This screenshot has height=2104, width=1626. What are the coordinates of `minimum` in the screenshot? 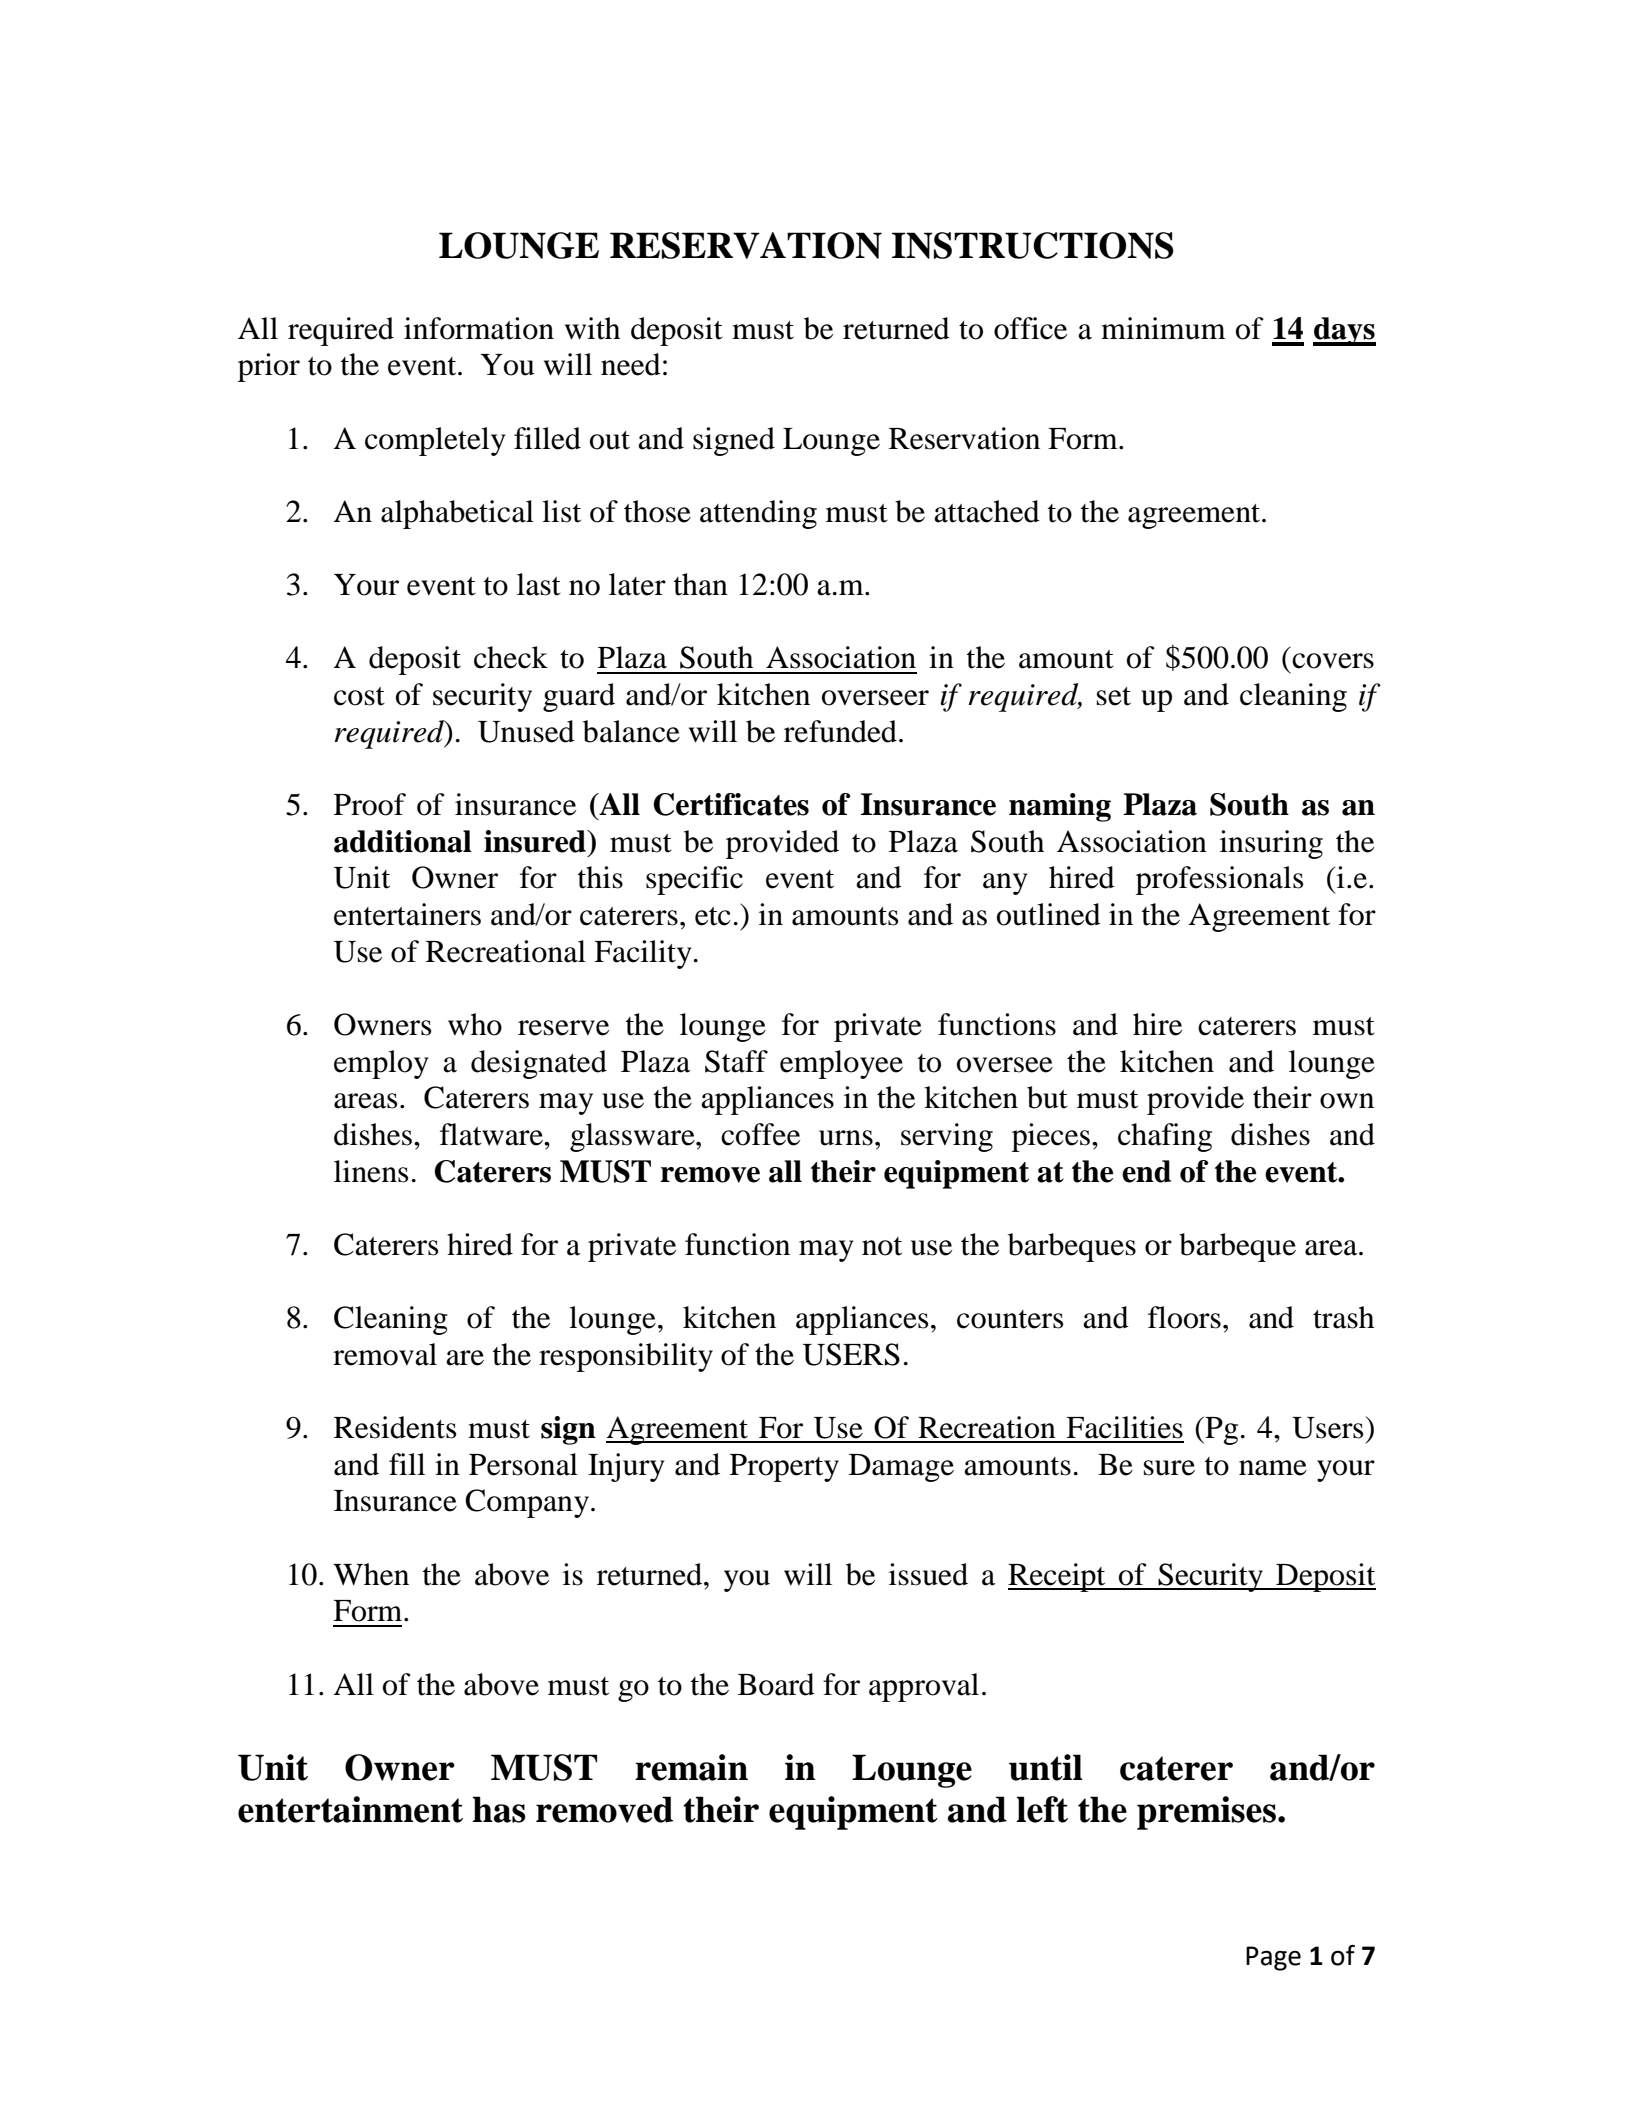 It's located at (1163, 328).
